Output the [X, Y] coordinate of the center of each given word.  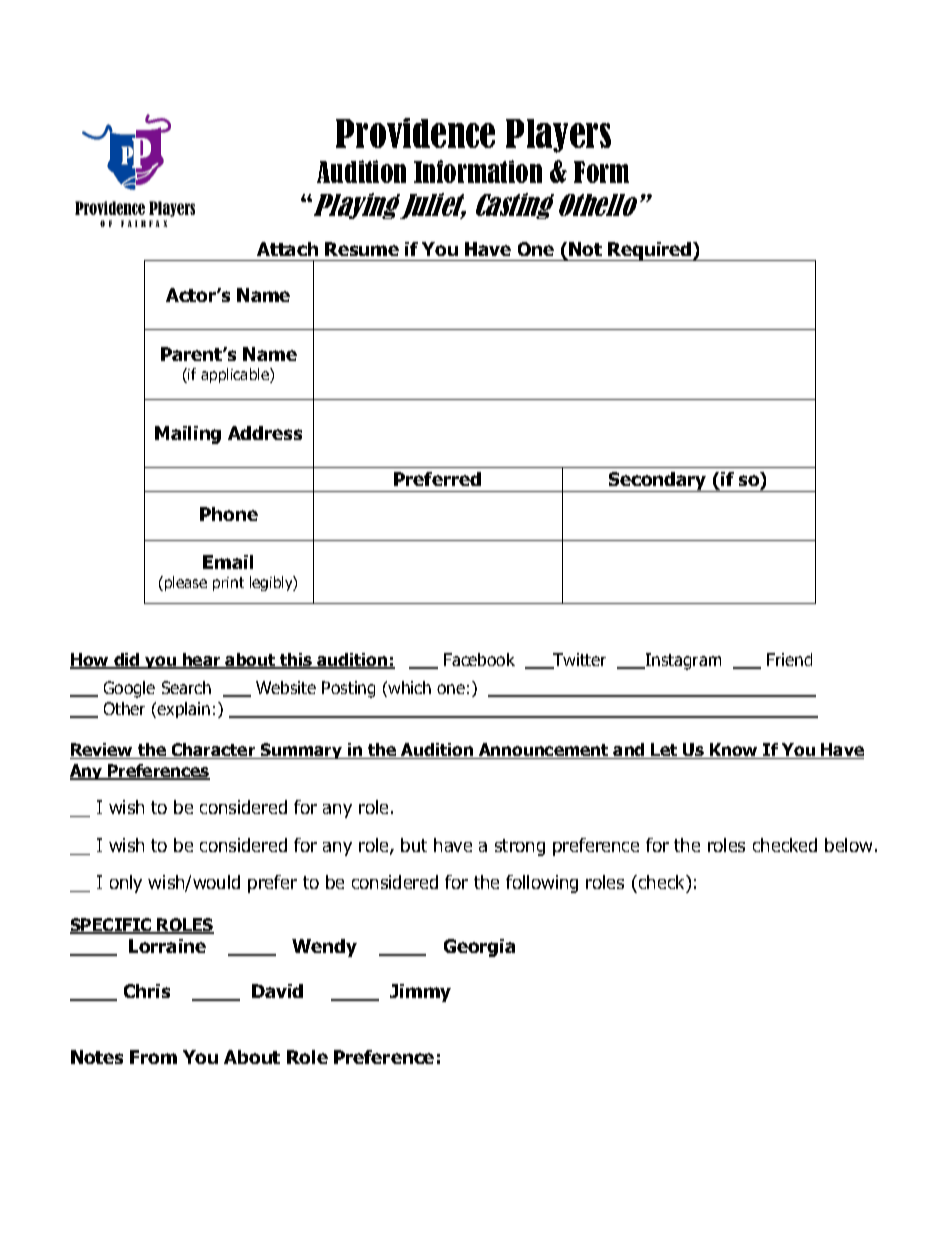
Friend [789, 659]
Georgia [479, 948]
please [186, 583]
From [153, 1057]
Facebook [479, 659]
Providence [415, 133]
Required [650, 251]
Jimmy [420, 993]
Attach [287, 249]
